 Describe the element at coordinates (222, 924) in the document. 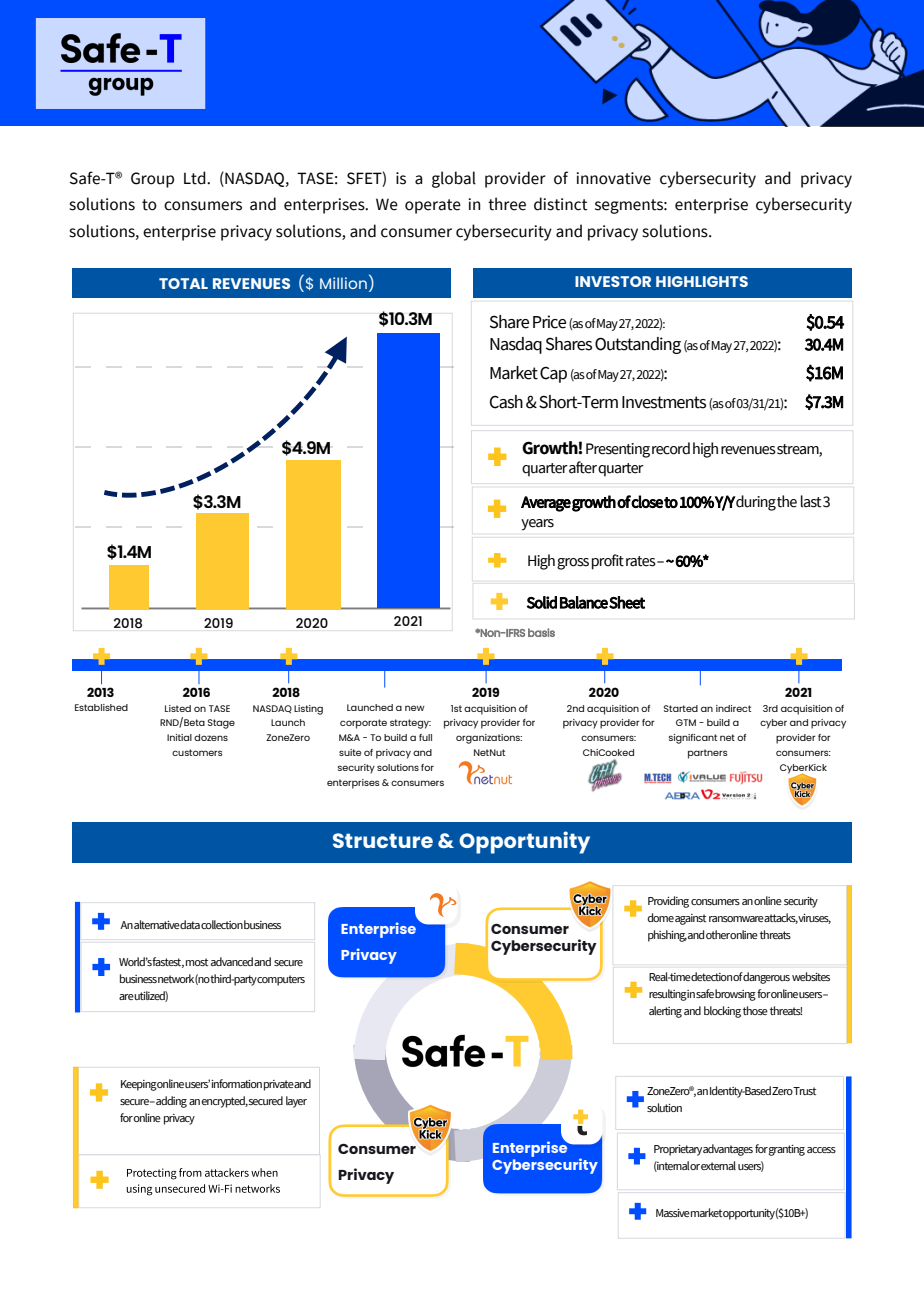

I see `collection` at that location.
